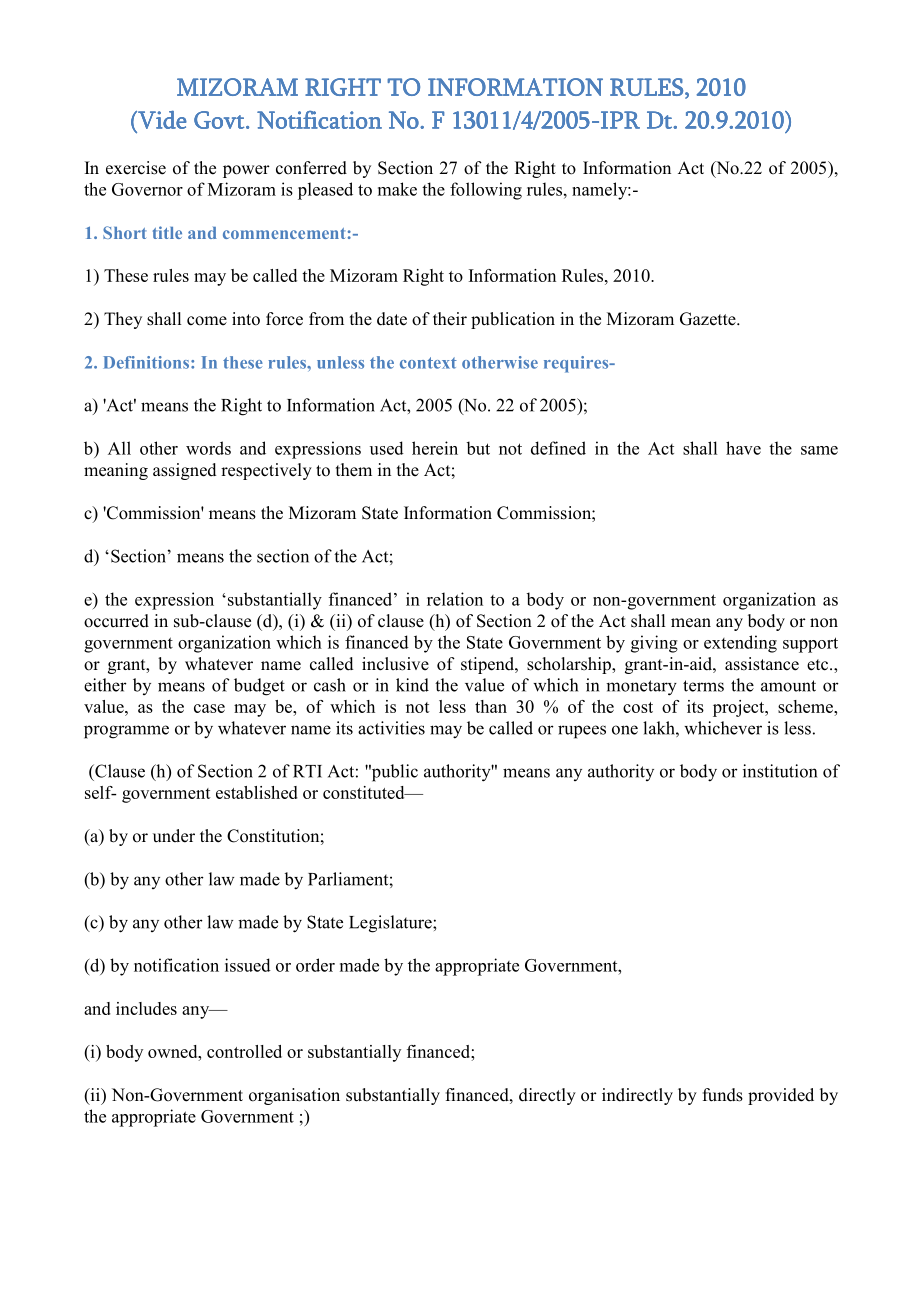  Describe the element at coordinates (455, 599) in the screenshot. I see `relation` at that location.
